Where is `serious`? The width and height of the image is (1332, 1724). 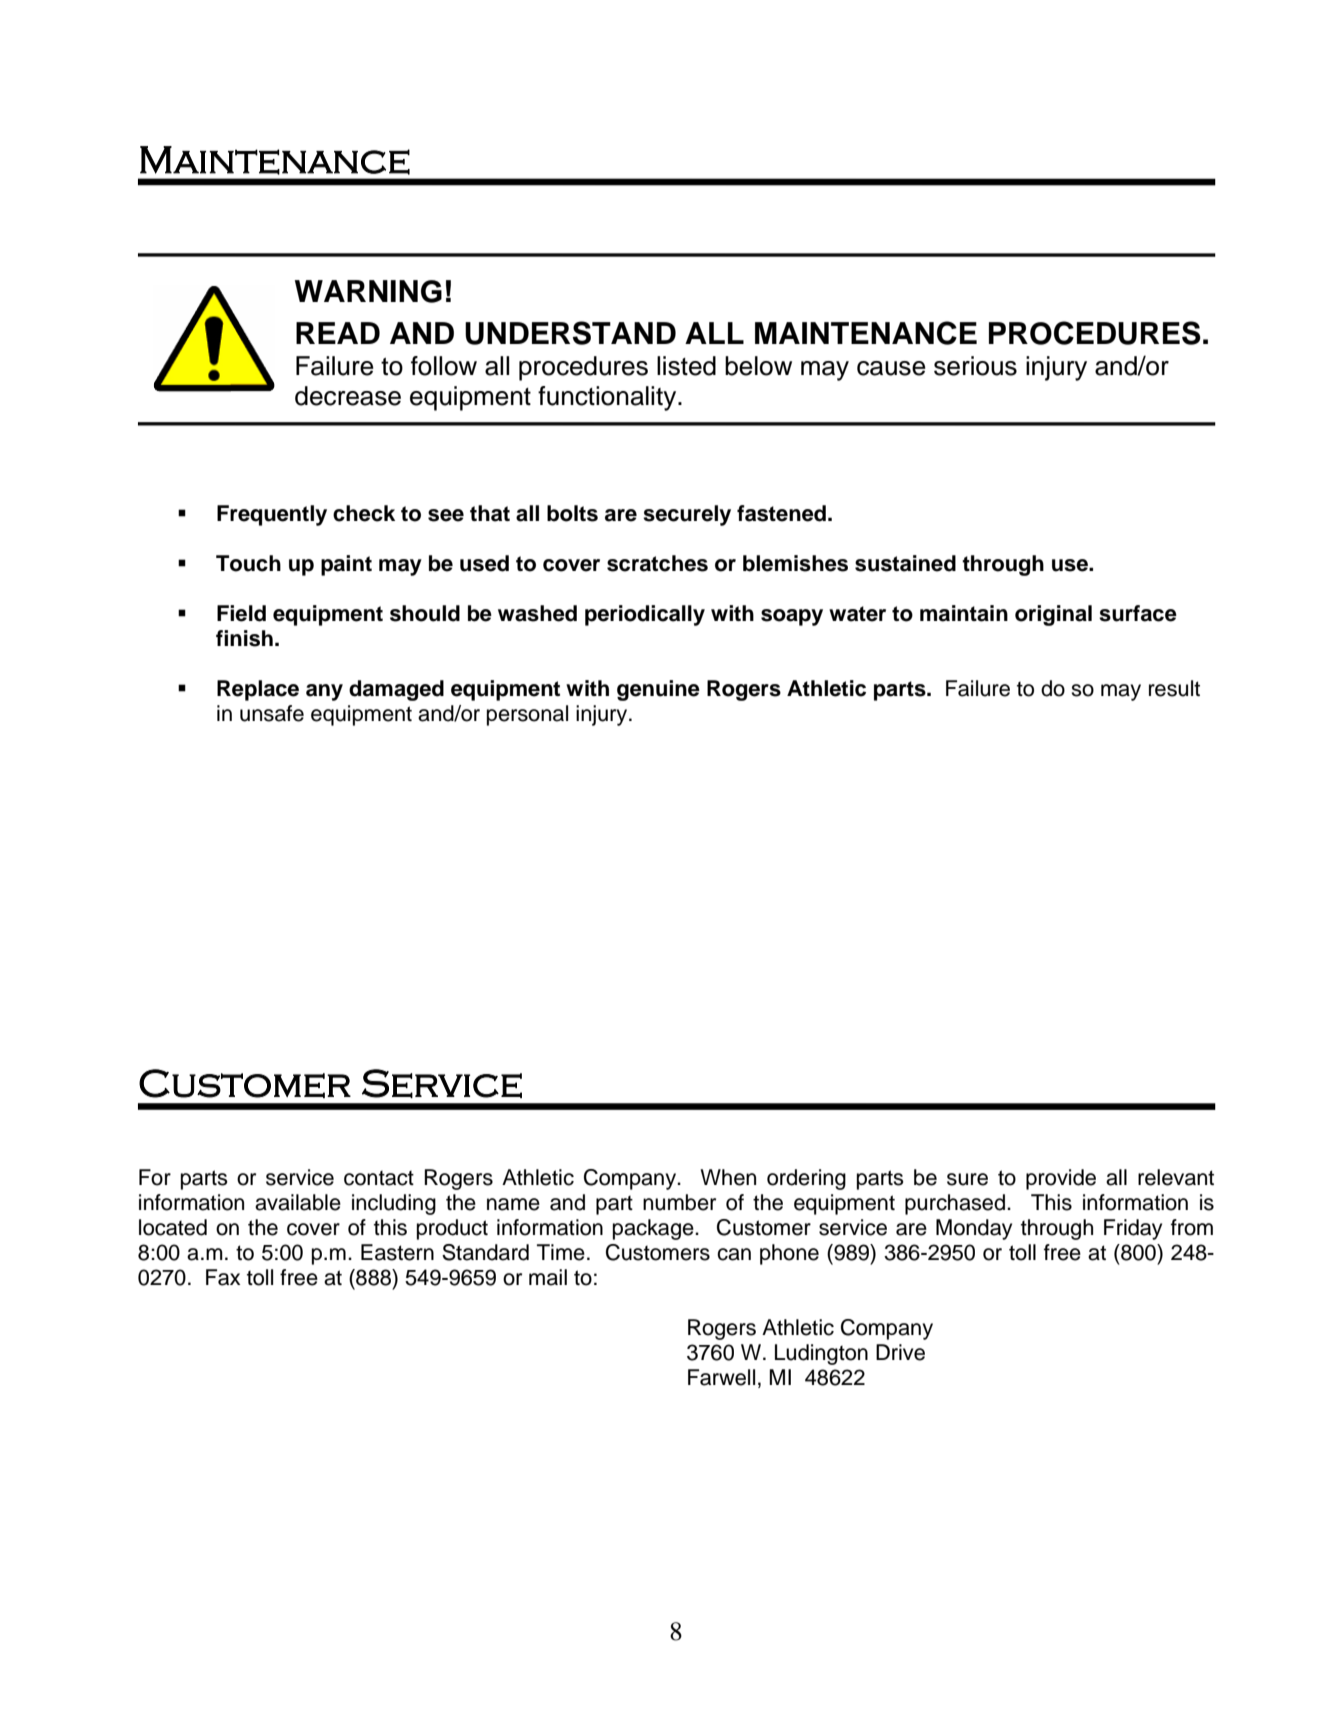
serious is located at coordinates (975, 366).
